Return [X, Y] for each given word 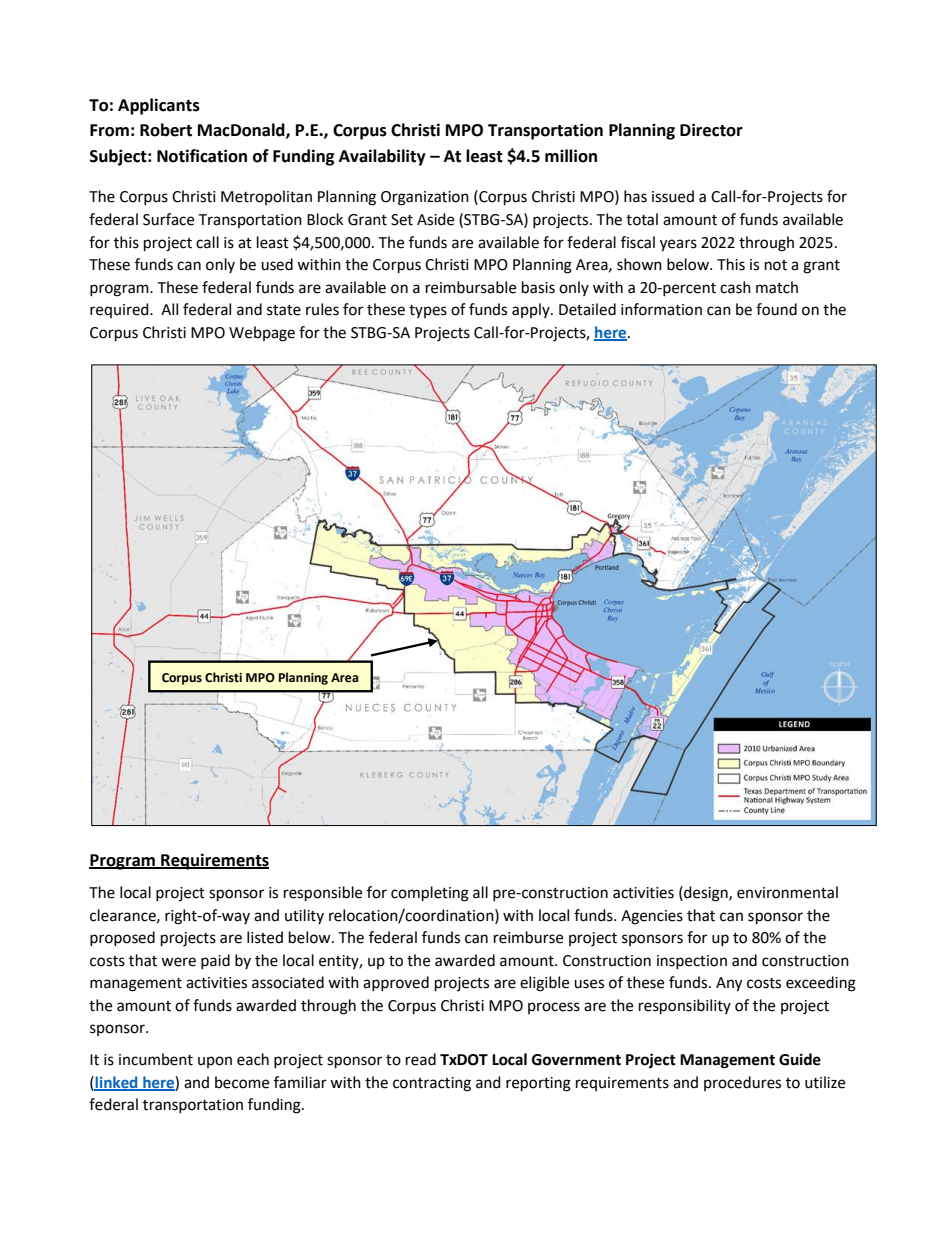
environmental [787, 892]
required [120, 310]
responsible [323, 894]
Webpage [262, 334]
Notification [202, 156]
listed [265, 937]
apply [532, 310]
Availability [382, 157]
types [428, 311]
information [661, 309]
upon [215, 1062]
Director [711, 130]
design [706, 894]
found [776, 309]
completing [430, 894]
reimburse [528, 937]
